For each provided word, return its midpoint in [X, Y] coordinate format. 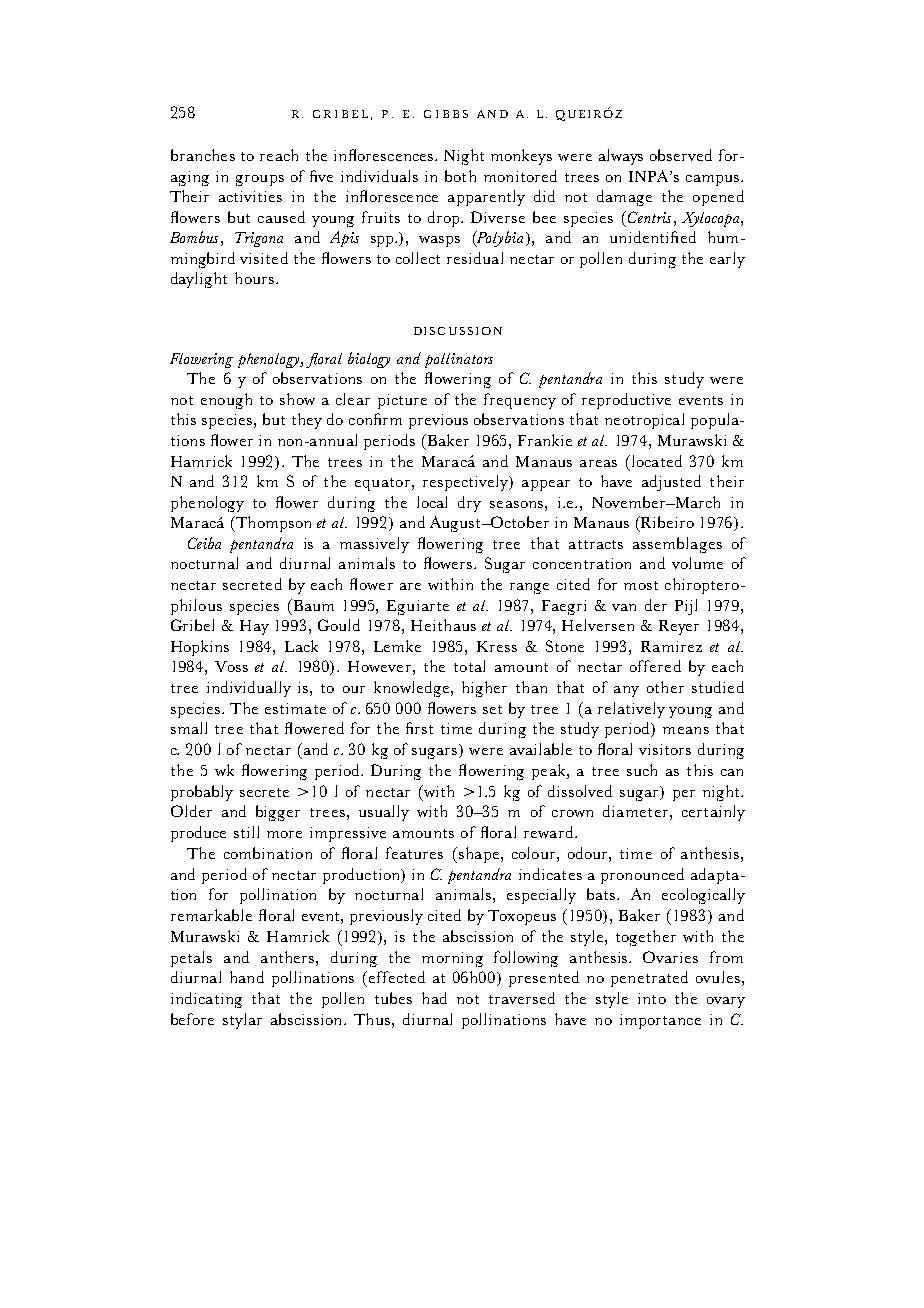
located [655, 461]
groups [260, 180]
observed [681, 155]
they [307, 421]
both [460, 176]
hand [247, 977]
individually [249, 689]
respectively [466, 483]
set [492, 709]
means [686, 730]
